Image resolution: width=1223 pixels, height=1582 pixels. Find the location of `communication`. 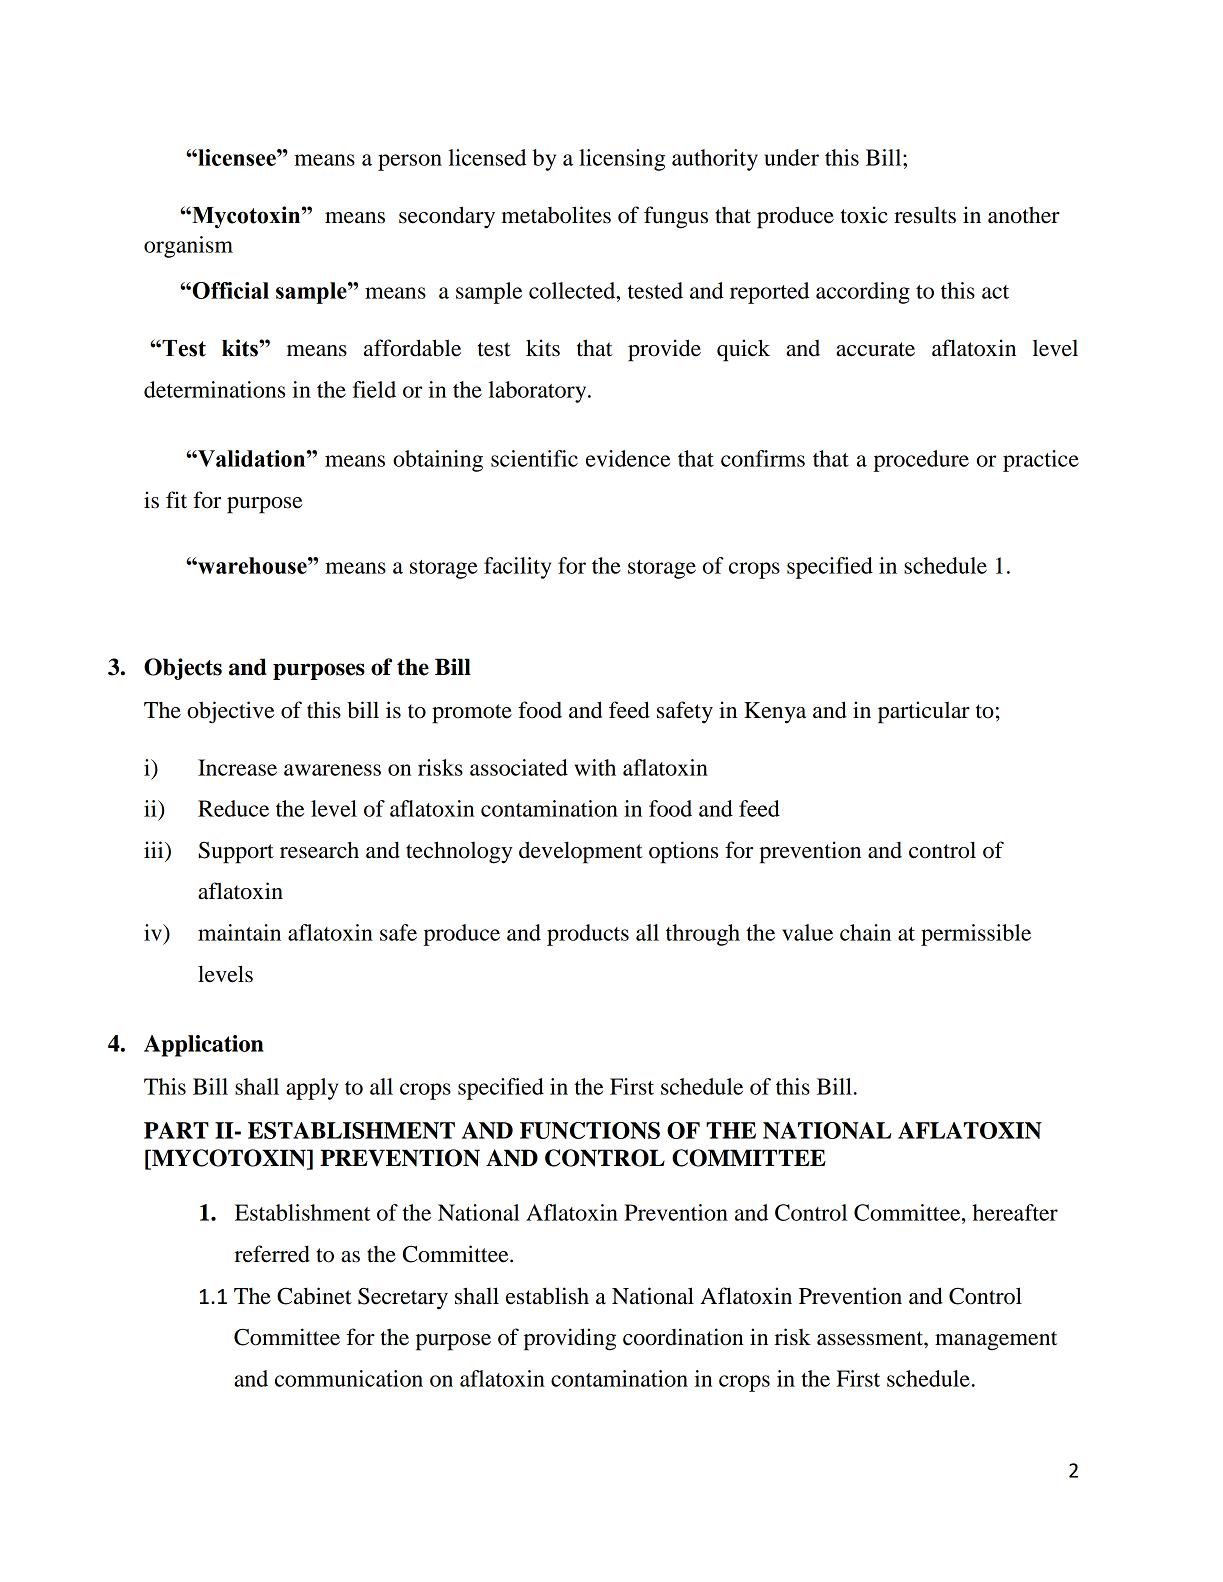

communication is located at coordinates (349, 1378).
